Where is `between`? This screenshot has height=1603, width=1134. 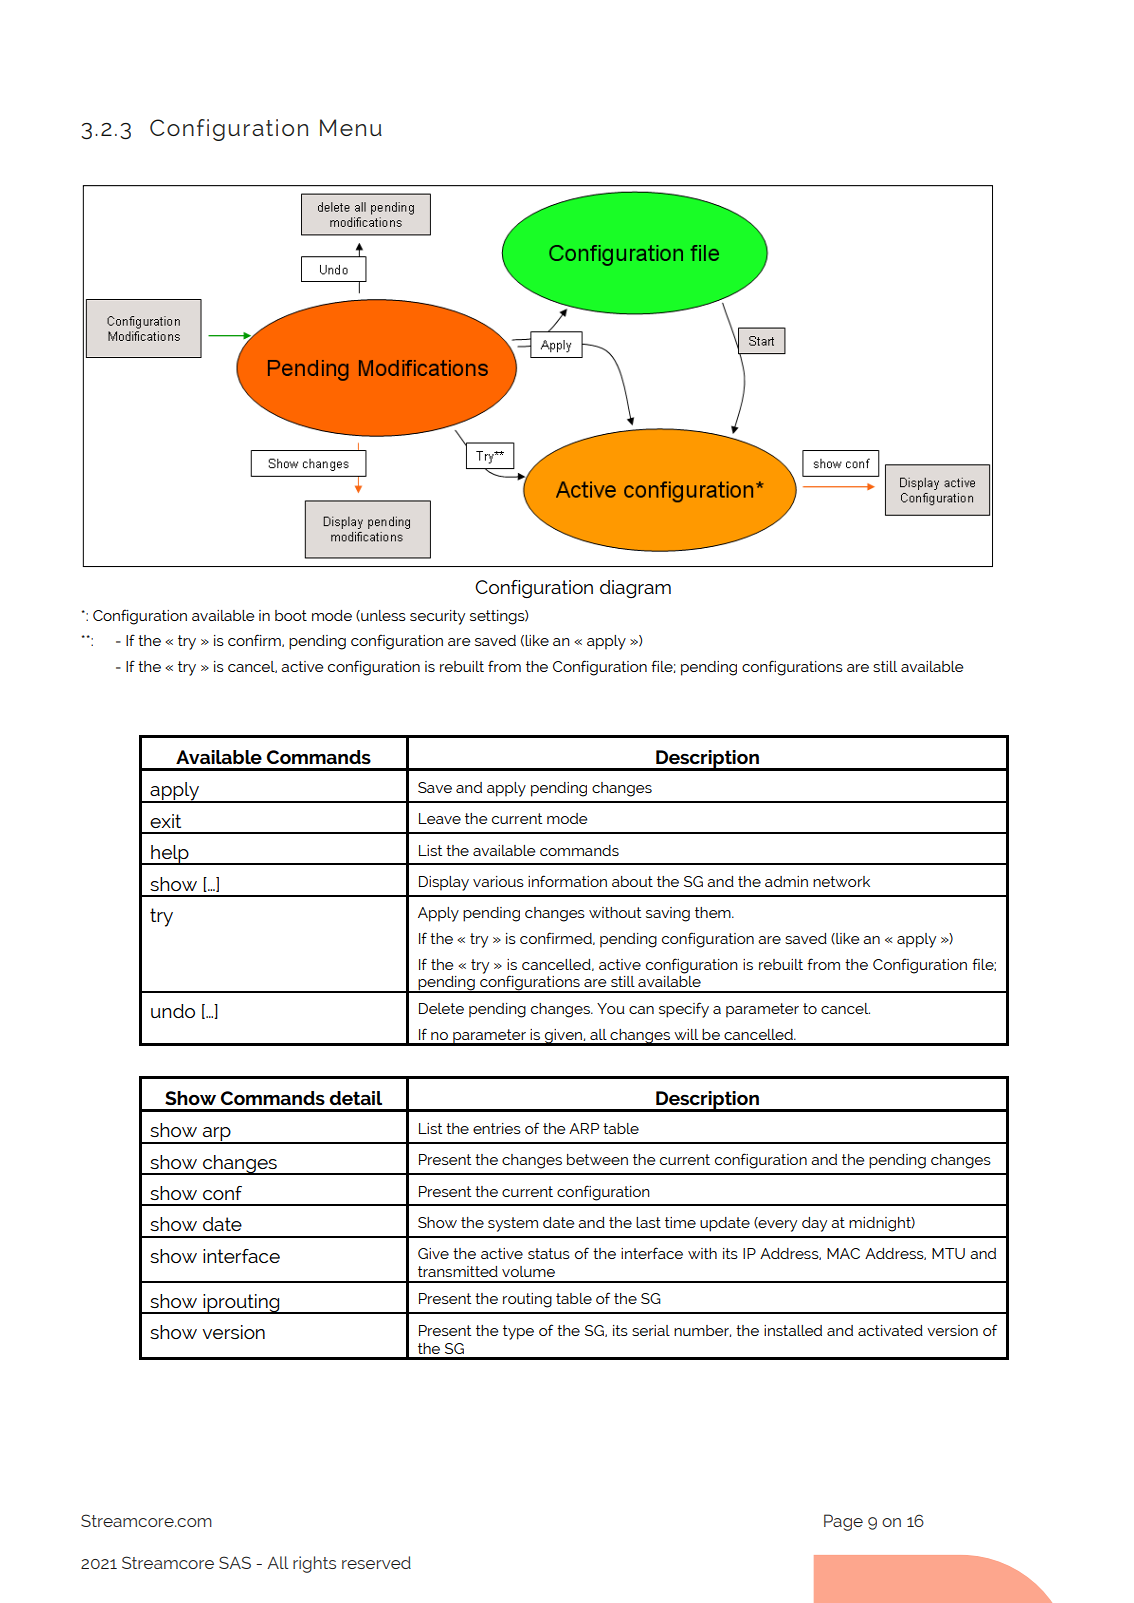 between is located at coordinates (597, 1159).
